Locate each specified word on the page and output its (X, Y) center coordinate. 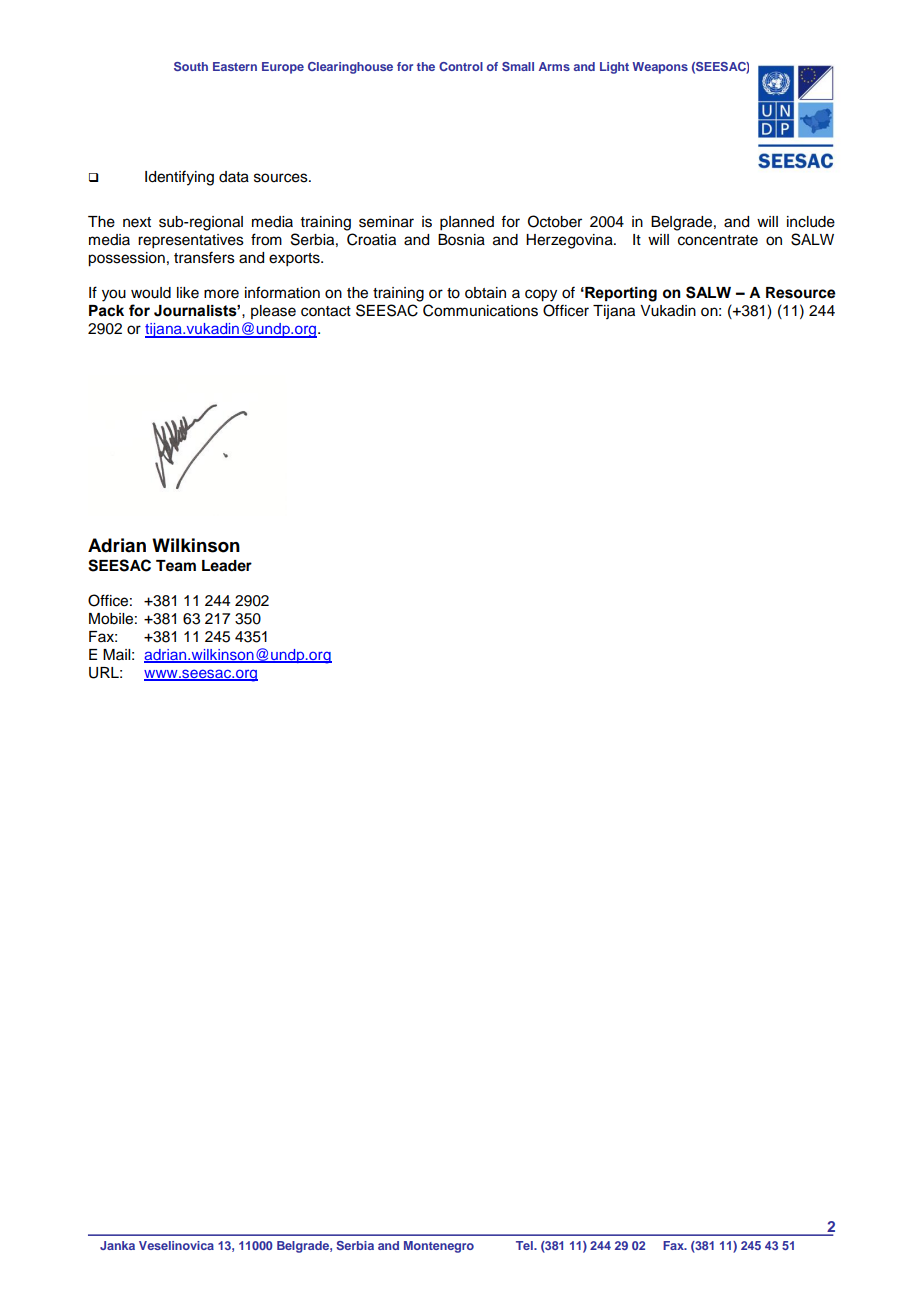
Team (176, 566)
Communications (480, 310)
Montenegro (439, 1247)
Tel (525, 1245)
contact (326, 311)
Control (461, 66)
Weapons (660, 68)
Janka (117, 1245)
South (191, 66)
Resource (801, 293)
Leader (227, 566)
